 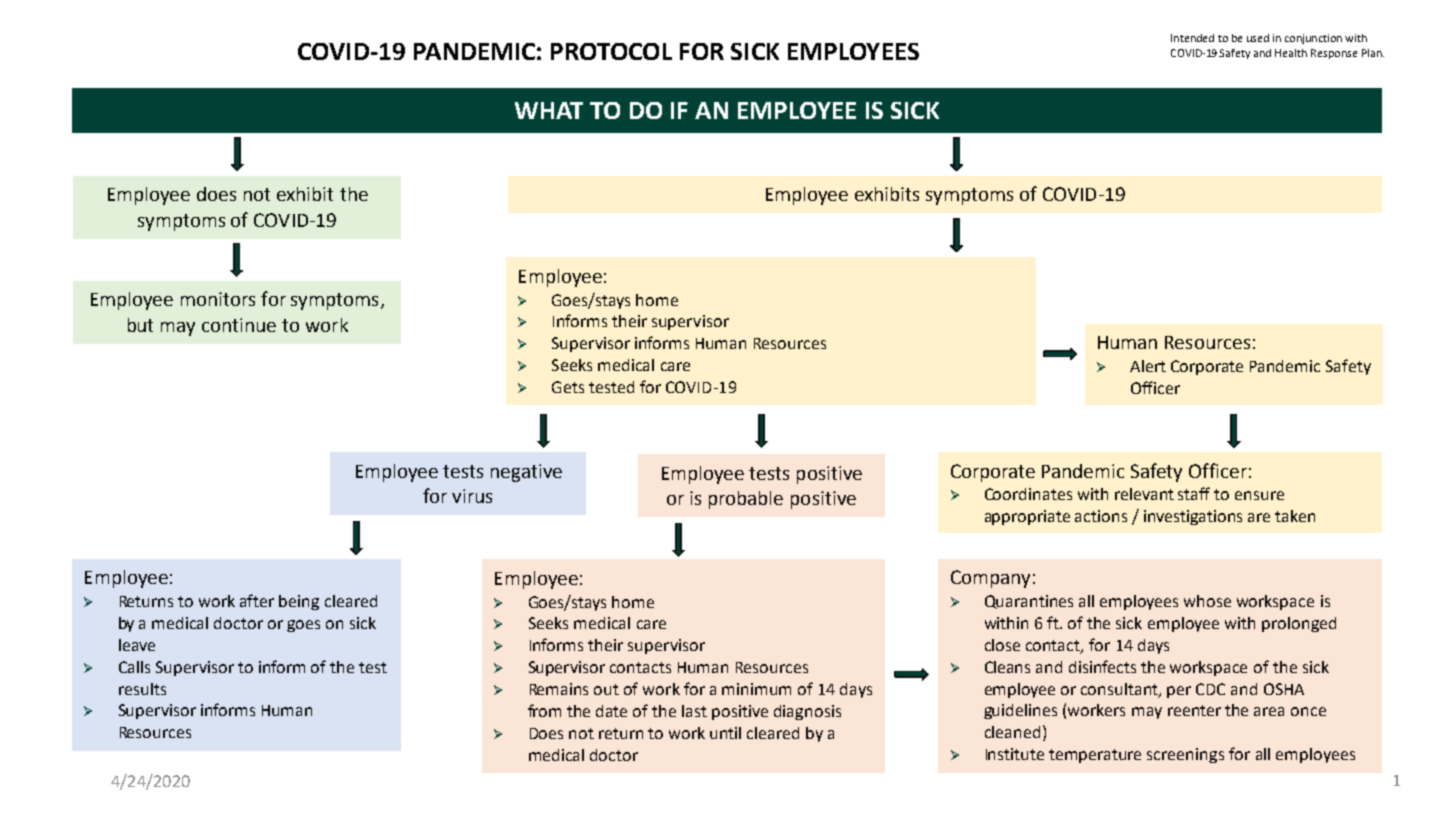 What do you see at coordinates (257, 600) in the document?
I see `after` at bounding box center [257, 600].
